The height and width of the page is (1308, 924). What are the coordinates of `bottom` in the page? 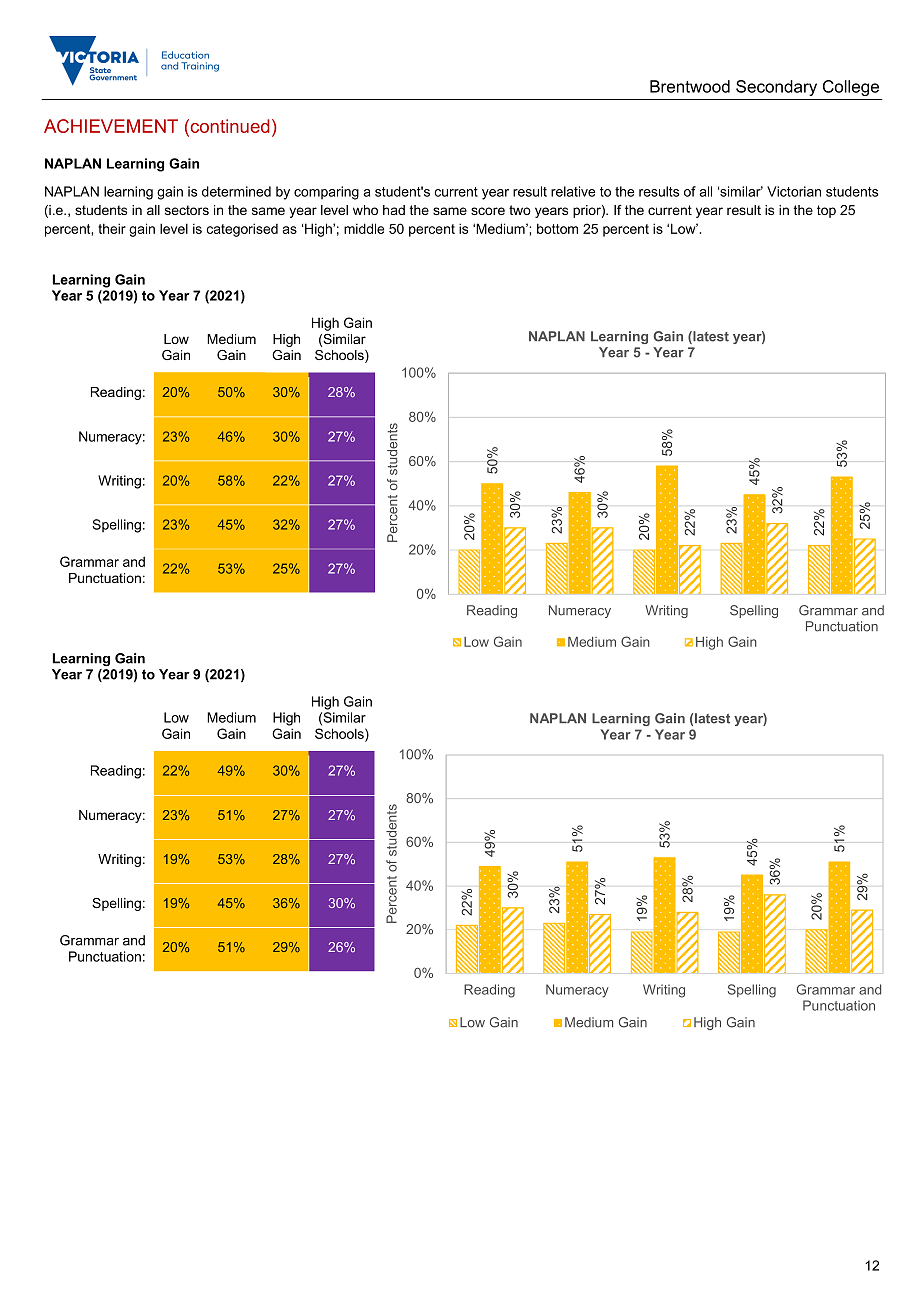 It's located at (557, 228).
